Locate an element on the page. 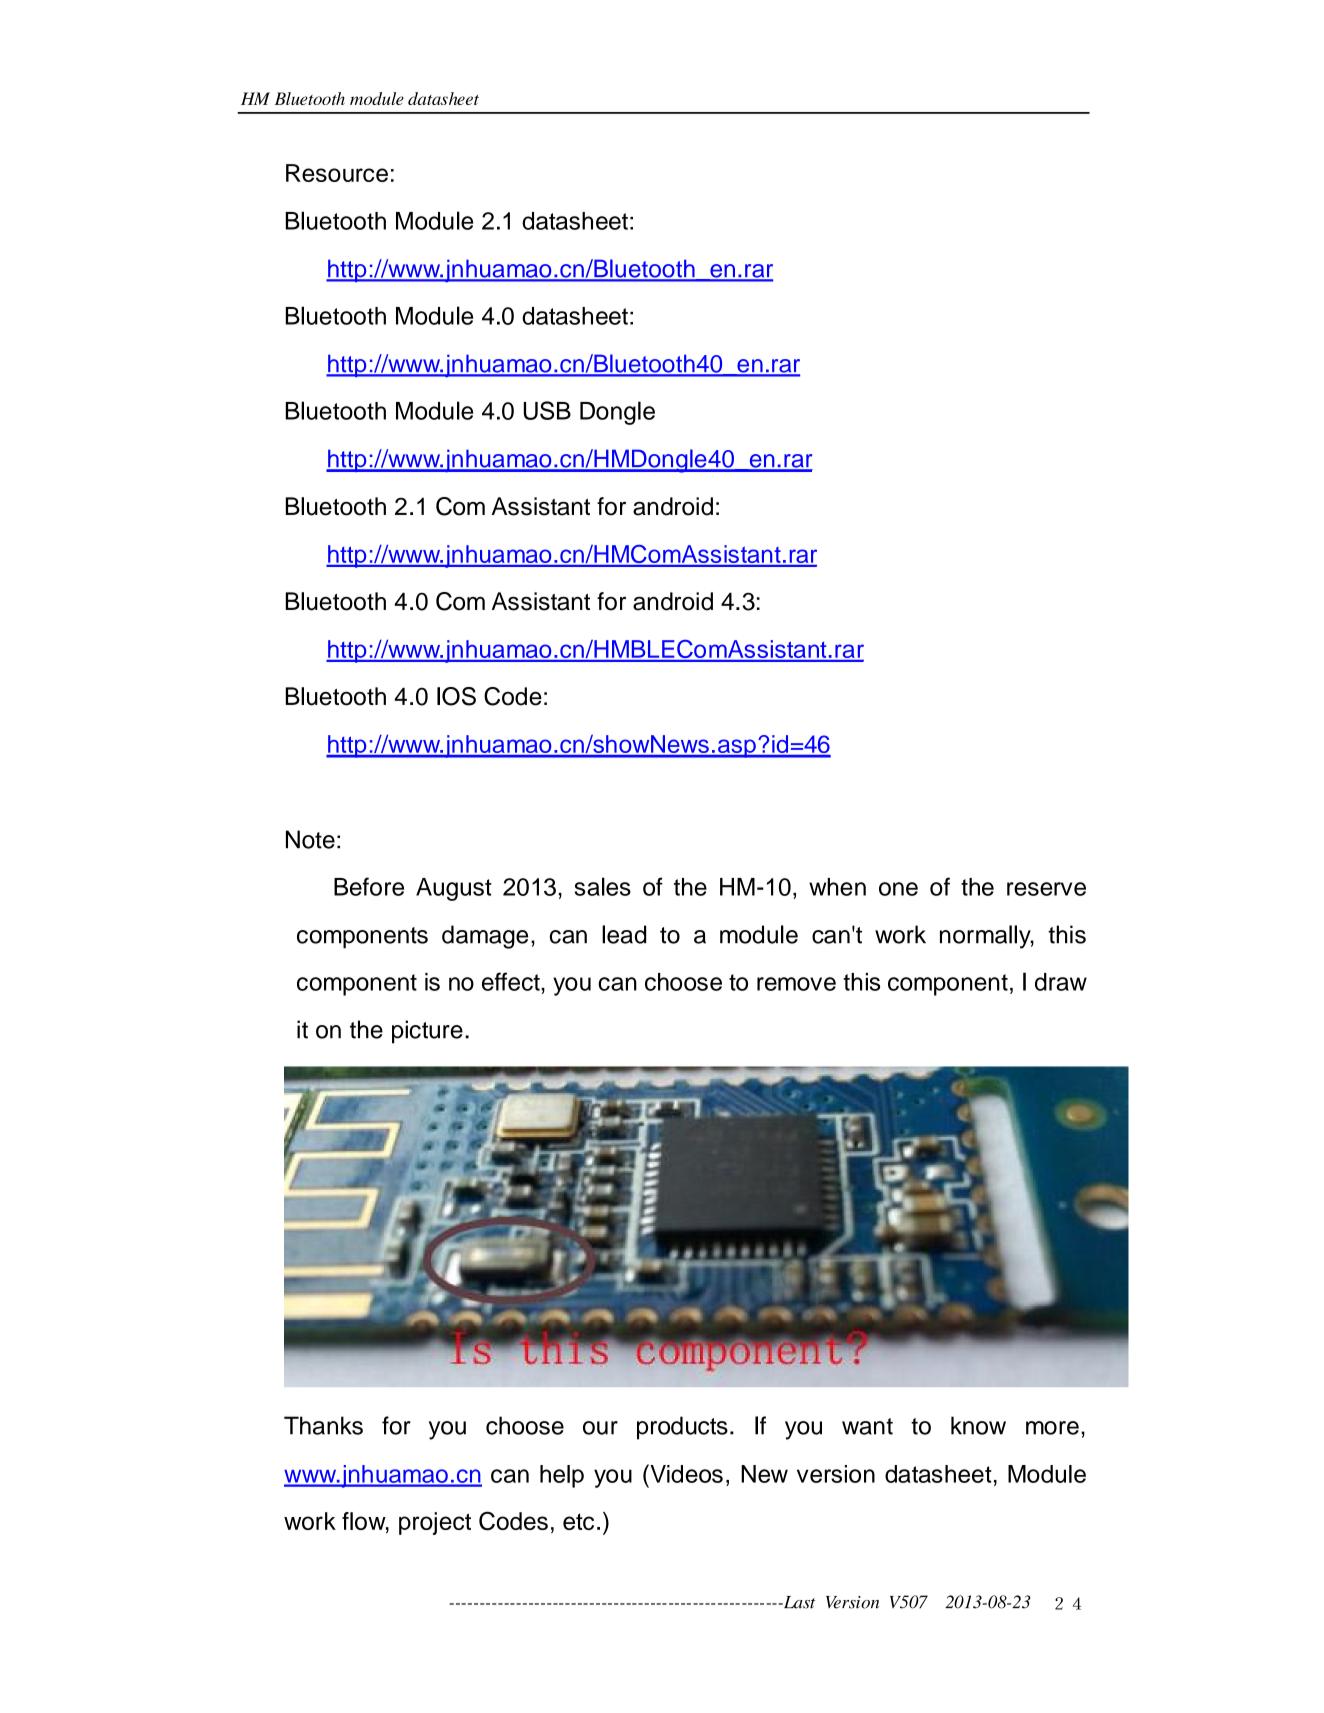 Image resolution: width=1324 pixels, height=1713 pixels. Resource is located at coordinates (337, 173).
